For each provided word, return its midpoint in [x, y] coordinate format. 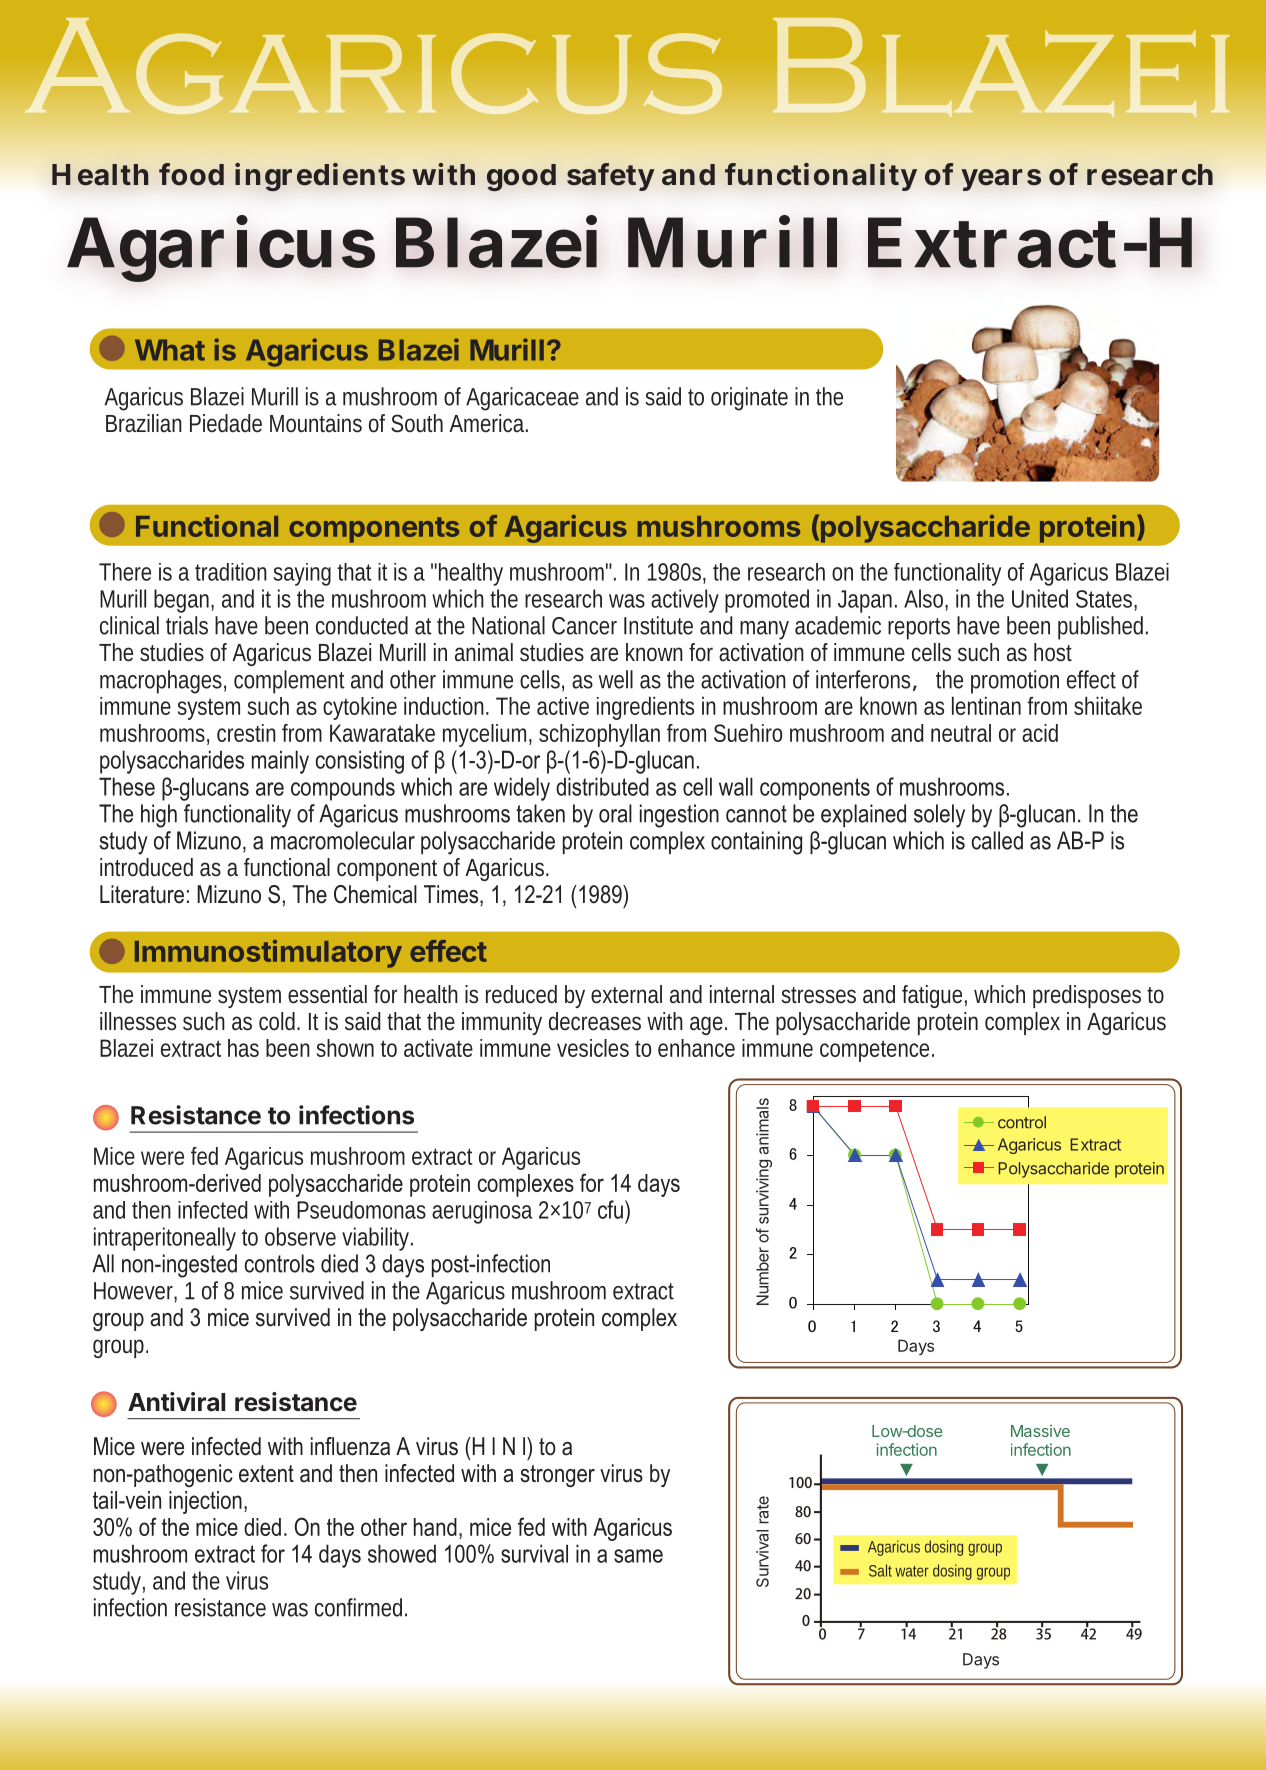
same [638, 1556]
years [1001, 180]
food [191, 174]
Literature [142, 894]
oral [615, 813]
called [997, 840]
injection [205, 1502]
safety [611, 177]
